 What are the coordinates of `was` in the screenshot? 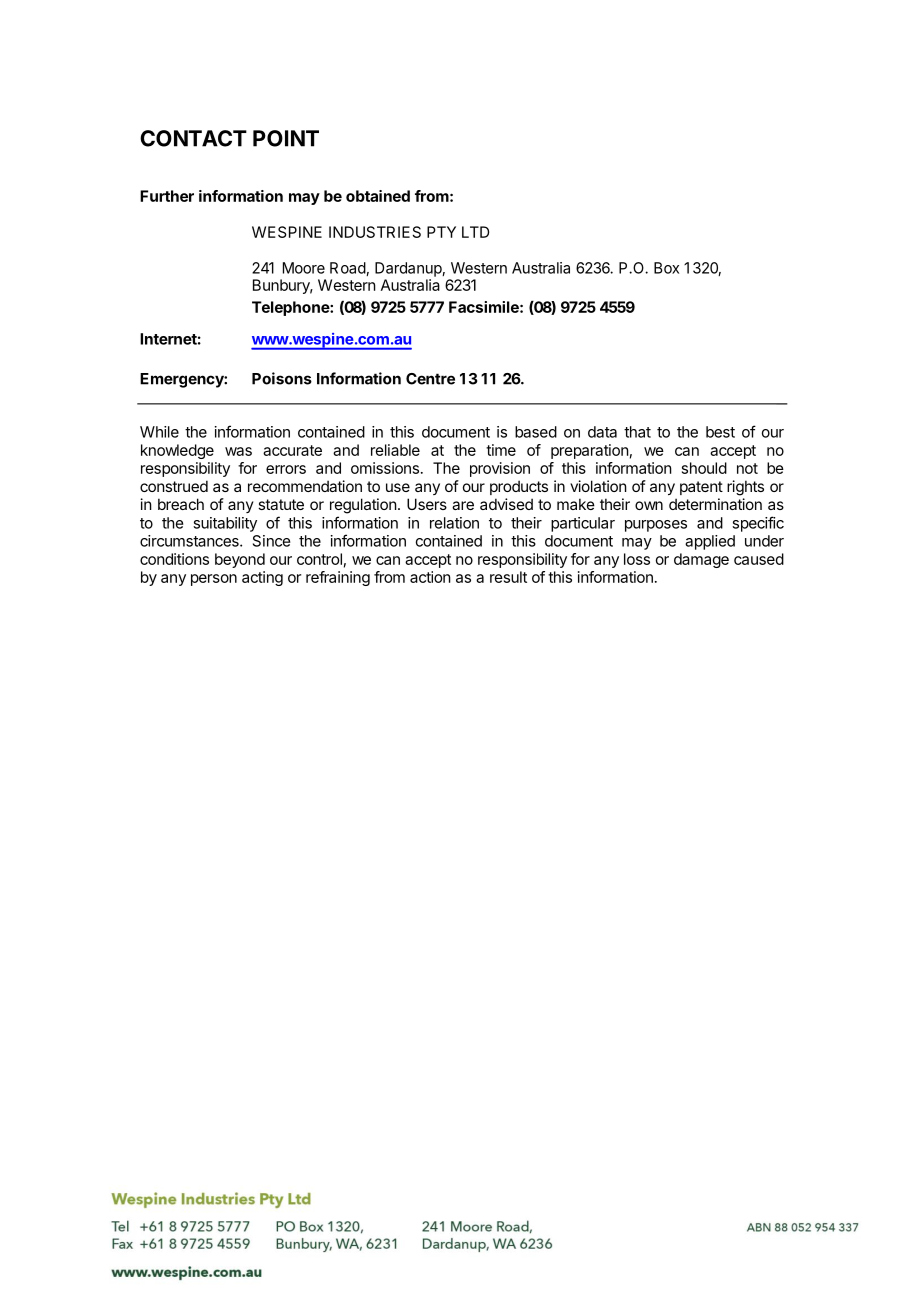 It's located at (238, 451).
